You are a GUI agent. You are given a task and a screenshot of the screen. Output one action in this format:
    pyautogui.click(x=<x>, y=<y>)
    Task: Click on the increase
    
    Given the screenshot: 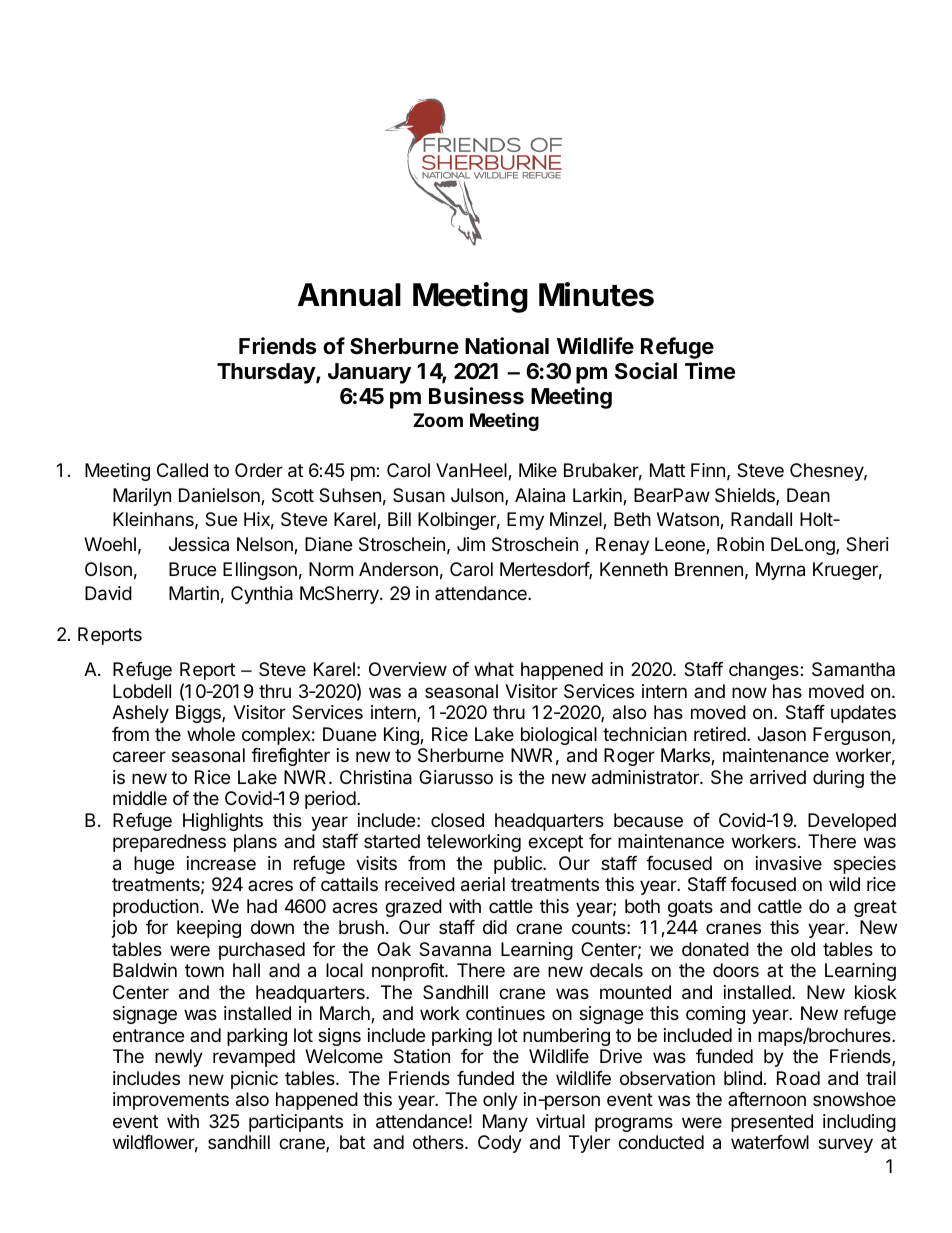 What is the action you would take?
    pyautogui.click(x=221, y=863)
